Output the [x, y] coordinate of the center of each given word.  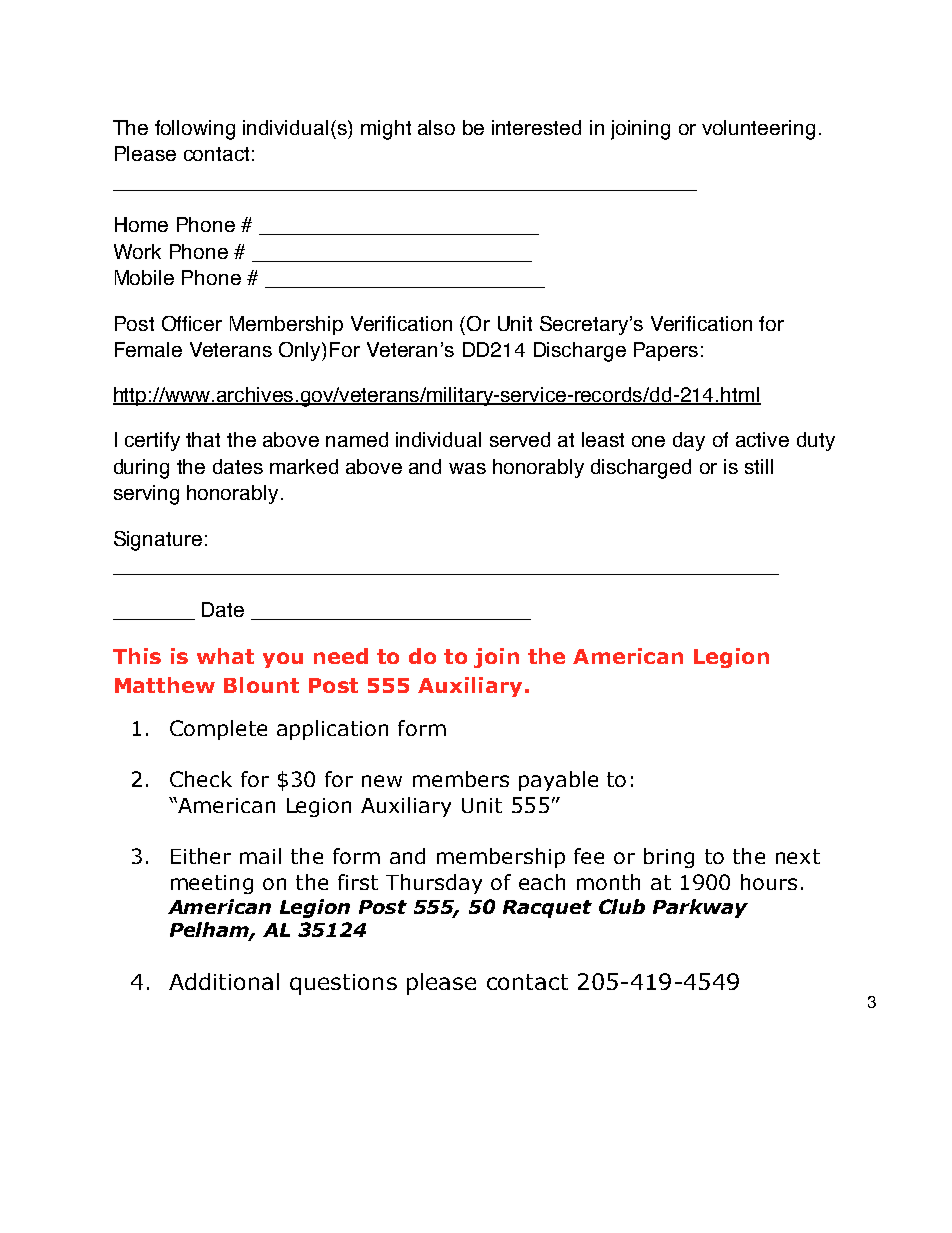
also [436, 127]
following [195, 130]
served [520, 439]
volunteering [758, 130]
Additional [224, 981]
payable [558, 781]
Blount [261, 685]
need [341, 656]
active [762, 439]
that [203, 439]
